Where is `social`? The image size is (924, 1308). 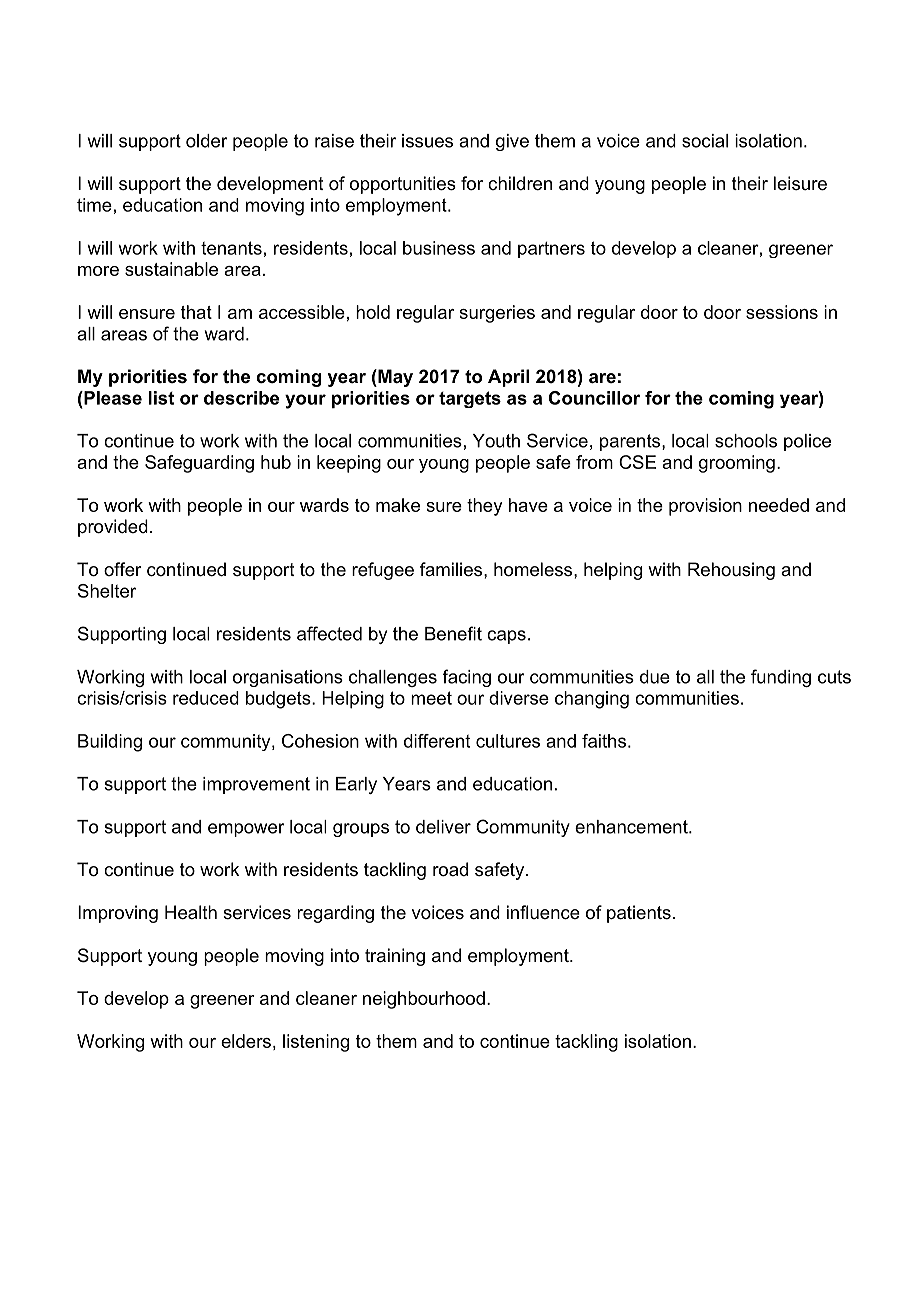
social is located at coordinates (705, 141).
